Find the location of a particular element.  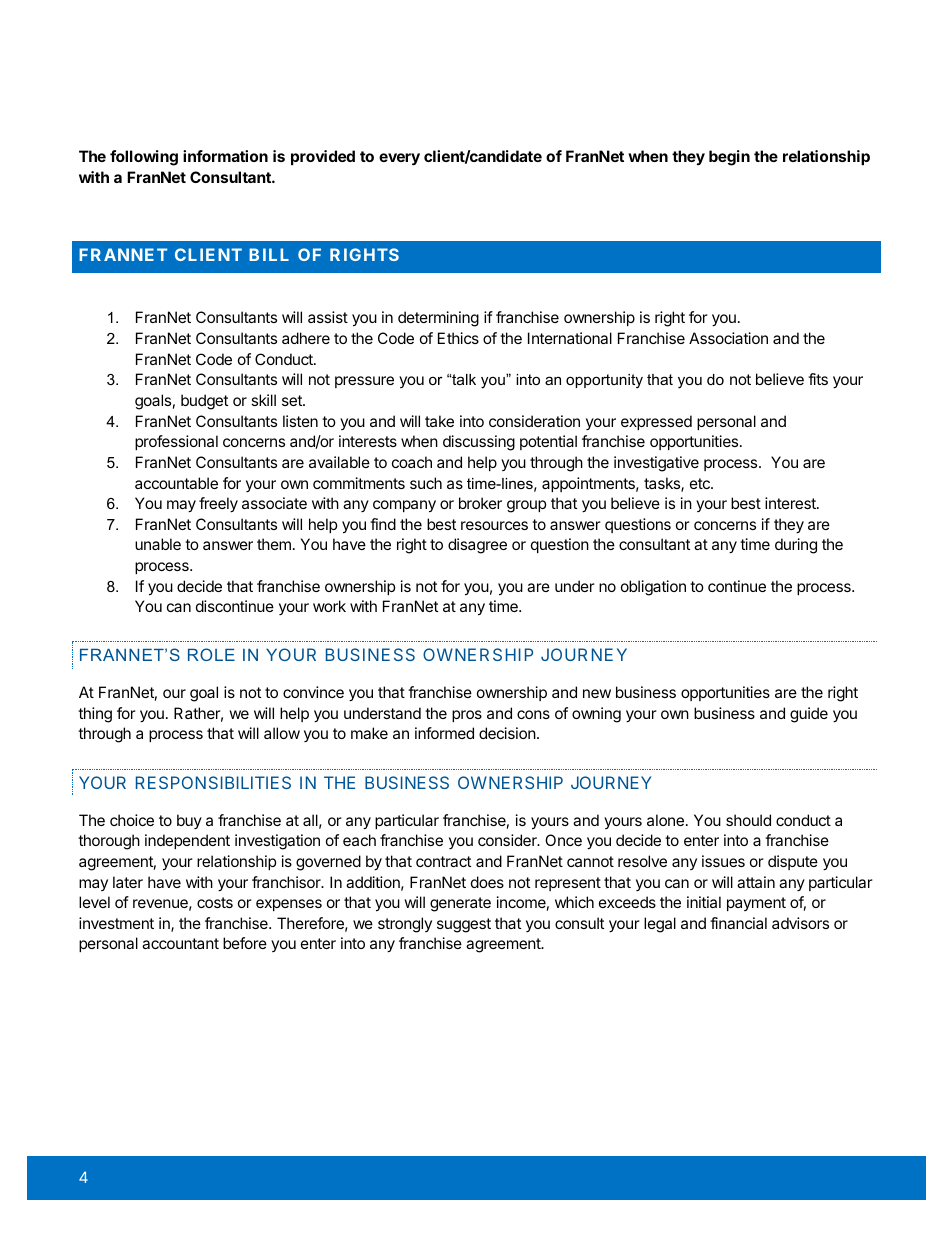

disagree is located at coordinates (477, 546).
